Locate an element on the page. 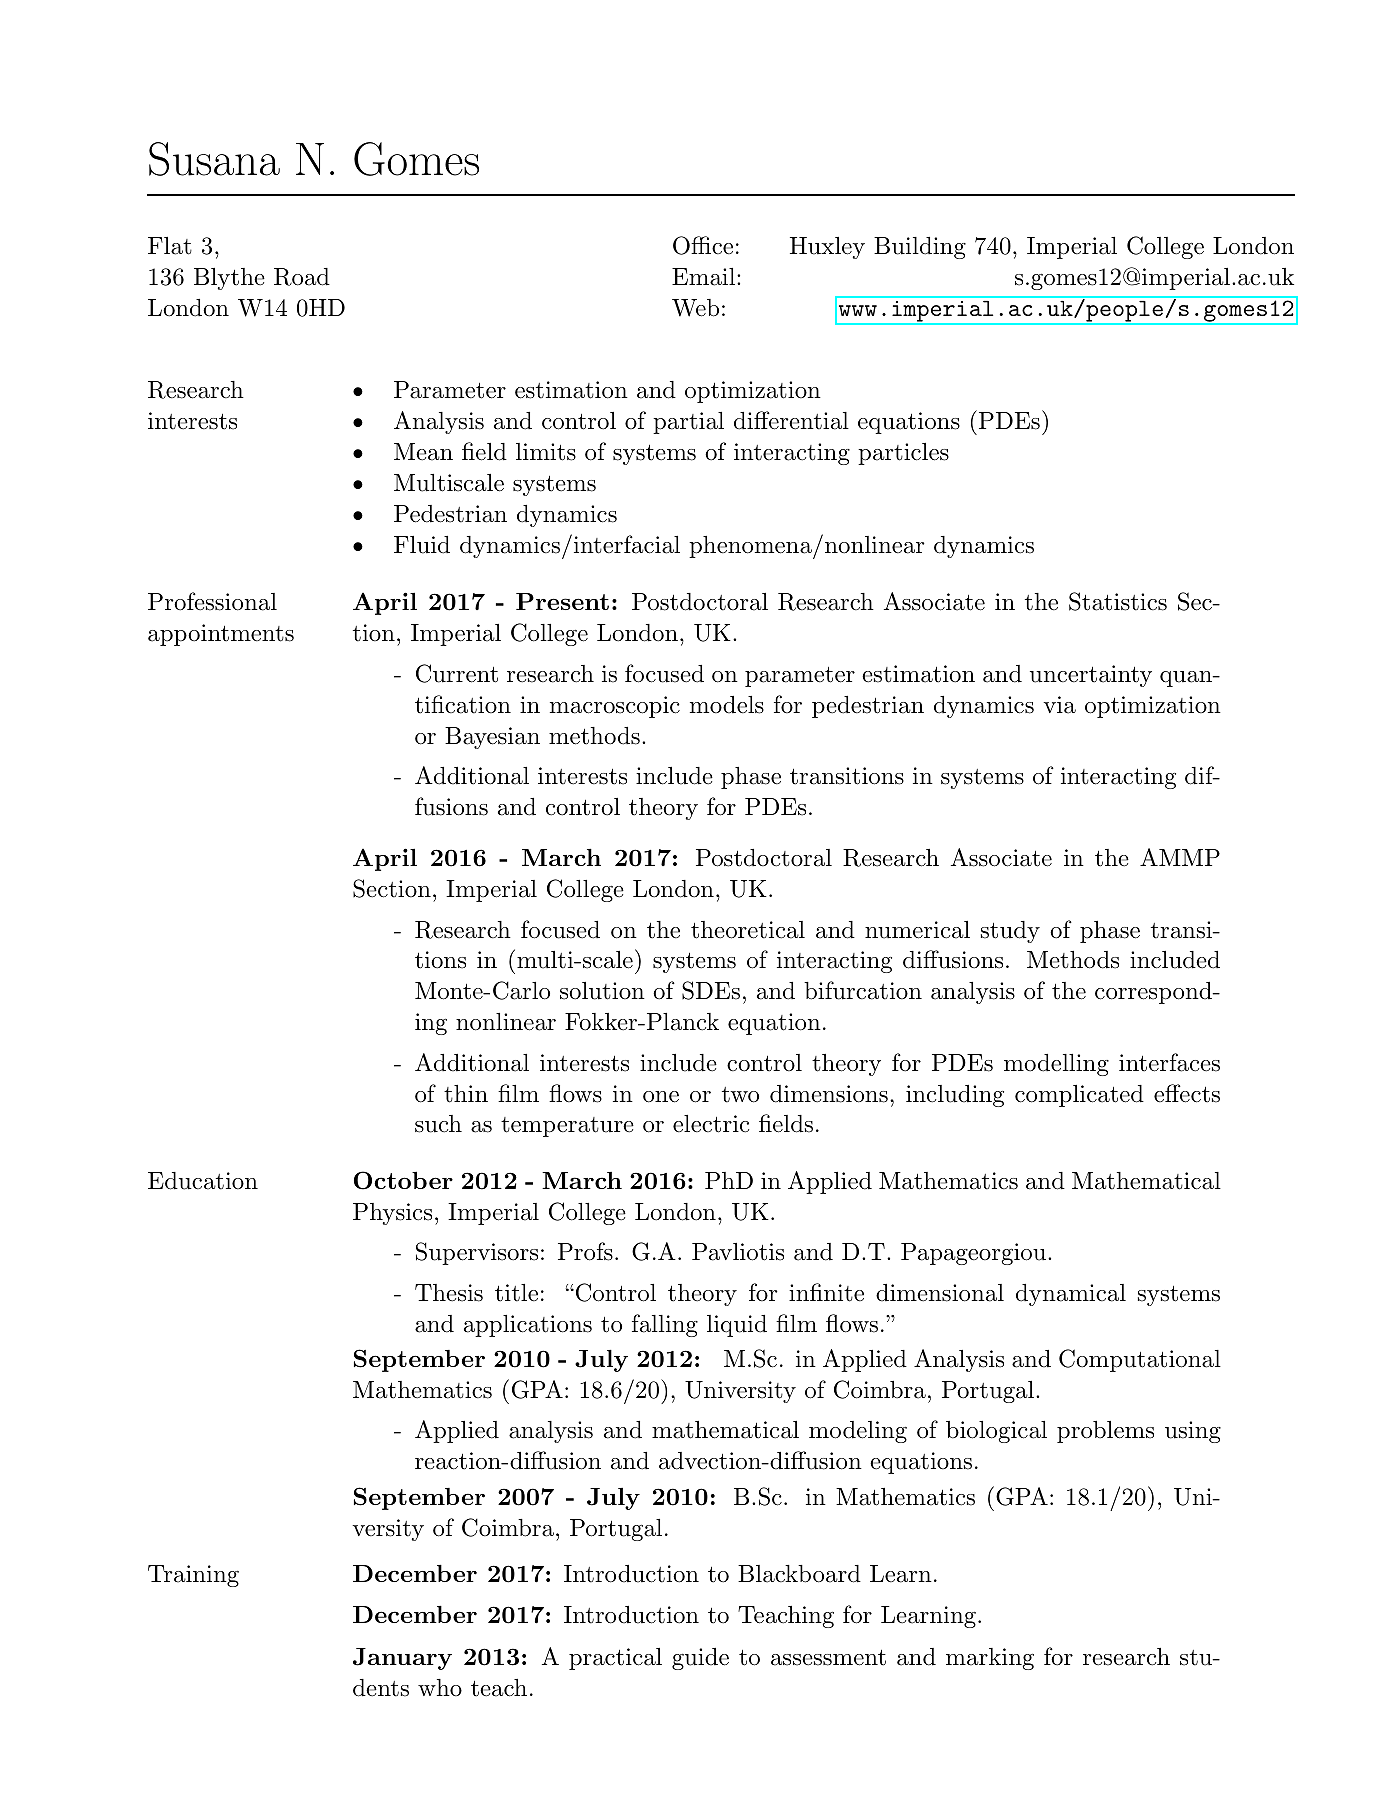 The width and height of the document is (1393, 1803). theoretical is located at coordinates (748, 930).
